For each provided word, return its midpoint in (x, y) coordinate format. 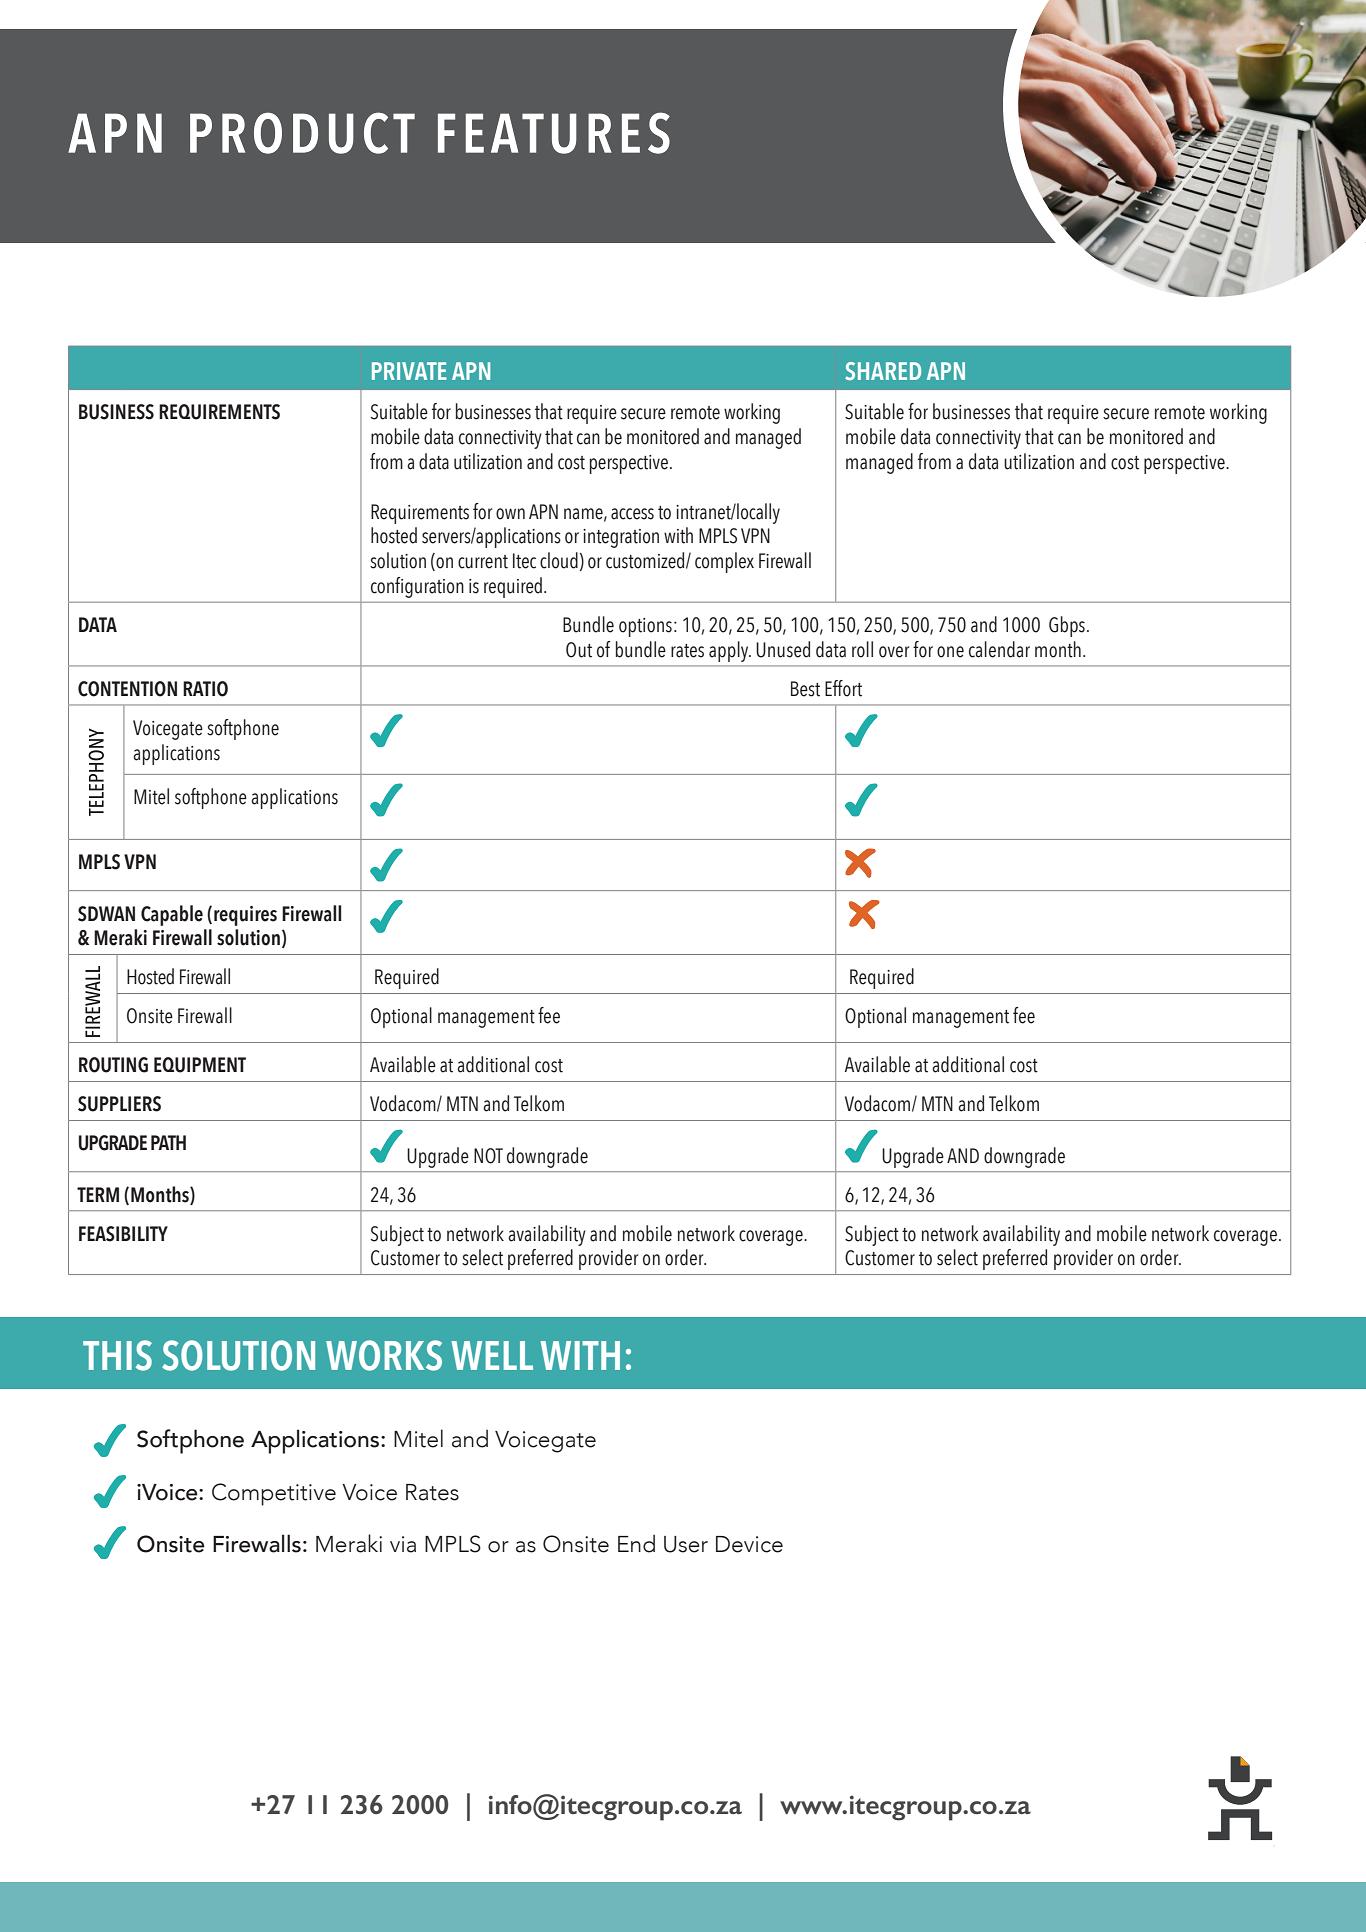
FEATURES (554, 133)
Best (805, 689)
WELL (492, 1355)
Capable (172, 915)
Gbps (1067, 626)
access (632, 514)
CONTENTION (127, 689)
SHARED (883, 371)
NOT (488, 1156)
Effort (843, 688)
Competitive (274, 1494)
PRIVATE (409, 371)
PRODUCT (302, 133)
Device (749, 1544)
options (645, 627)
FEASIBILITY (123, 1234)
